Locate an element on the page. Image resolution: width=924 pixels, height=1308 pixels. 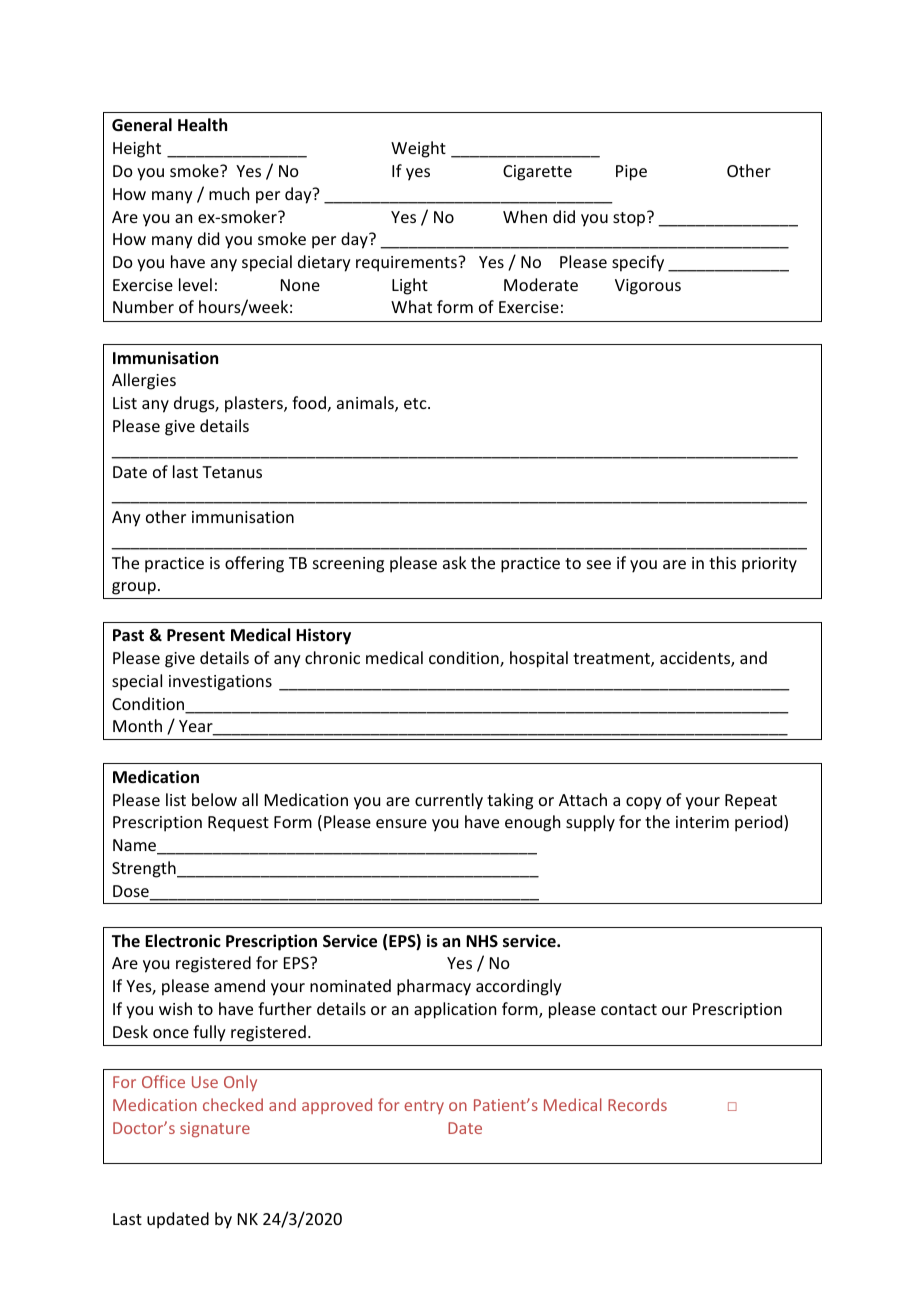
ask is located at coordinates (455, 562).
